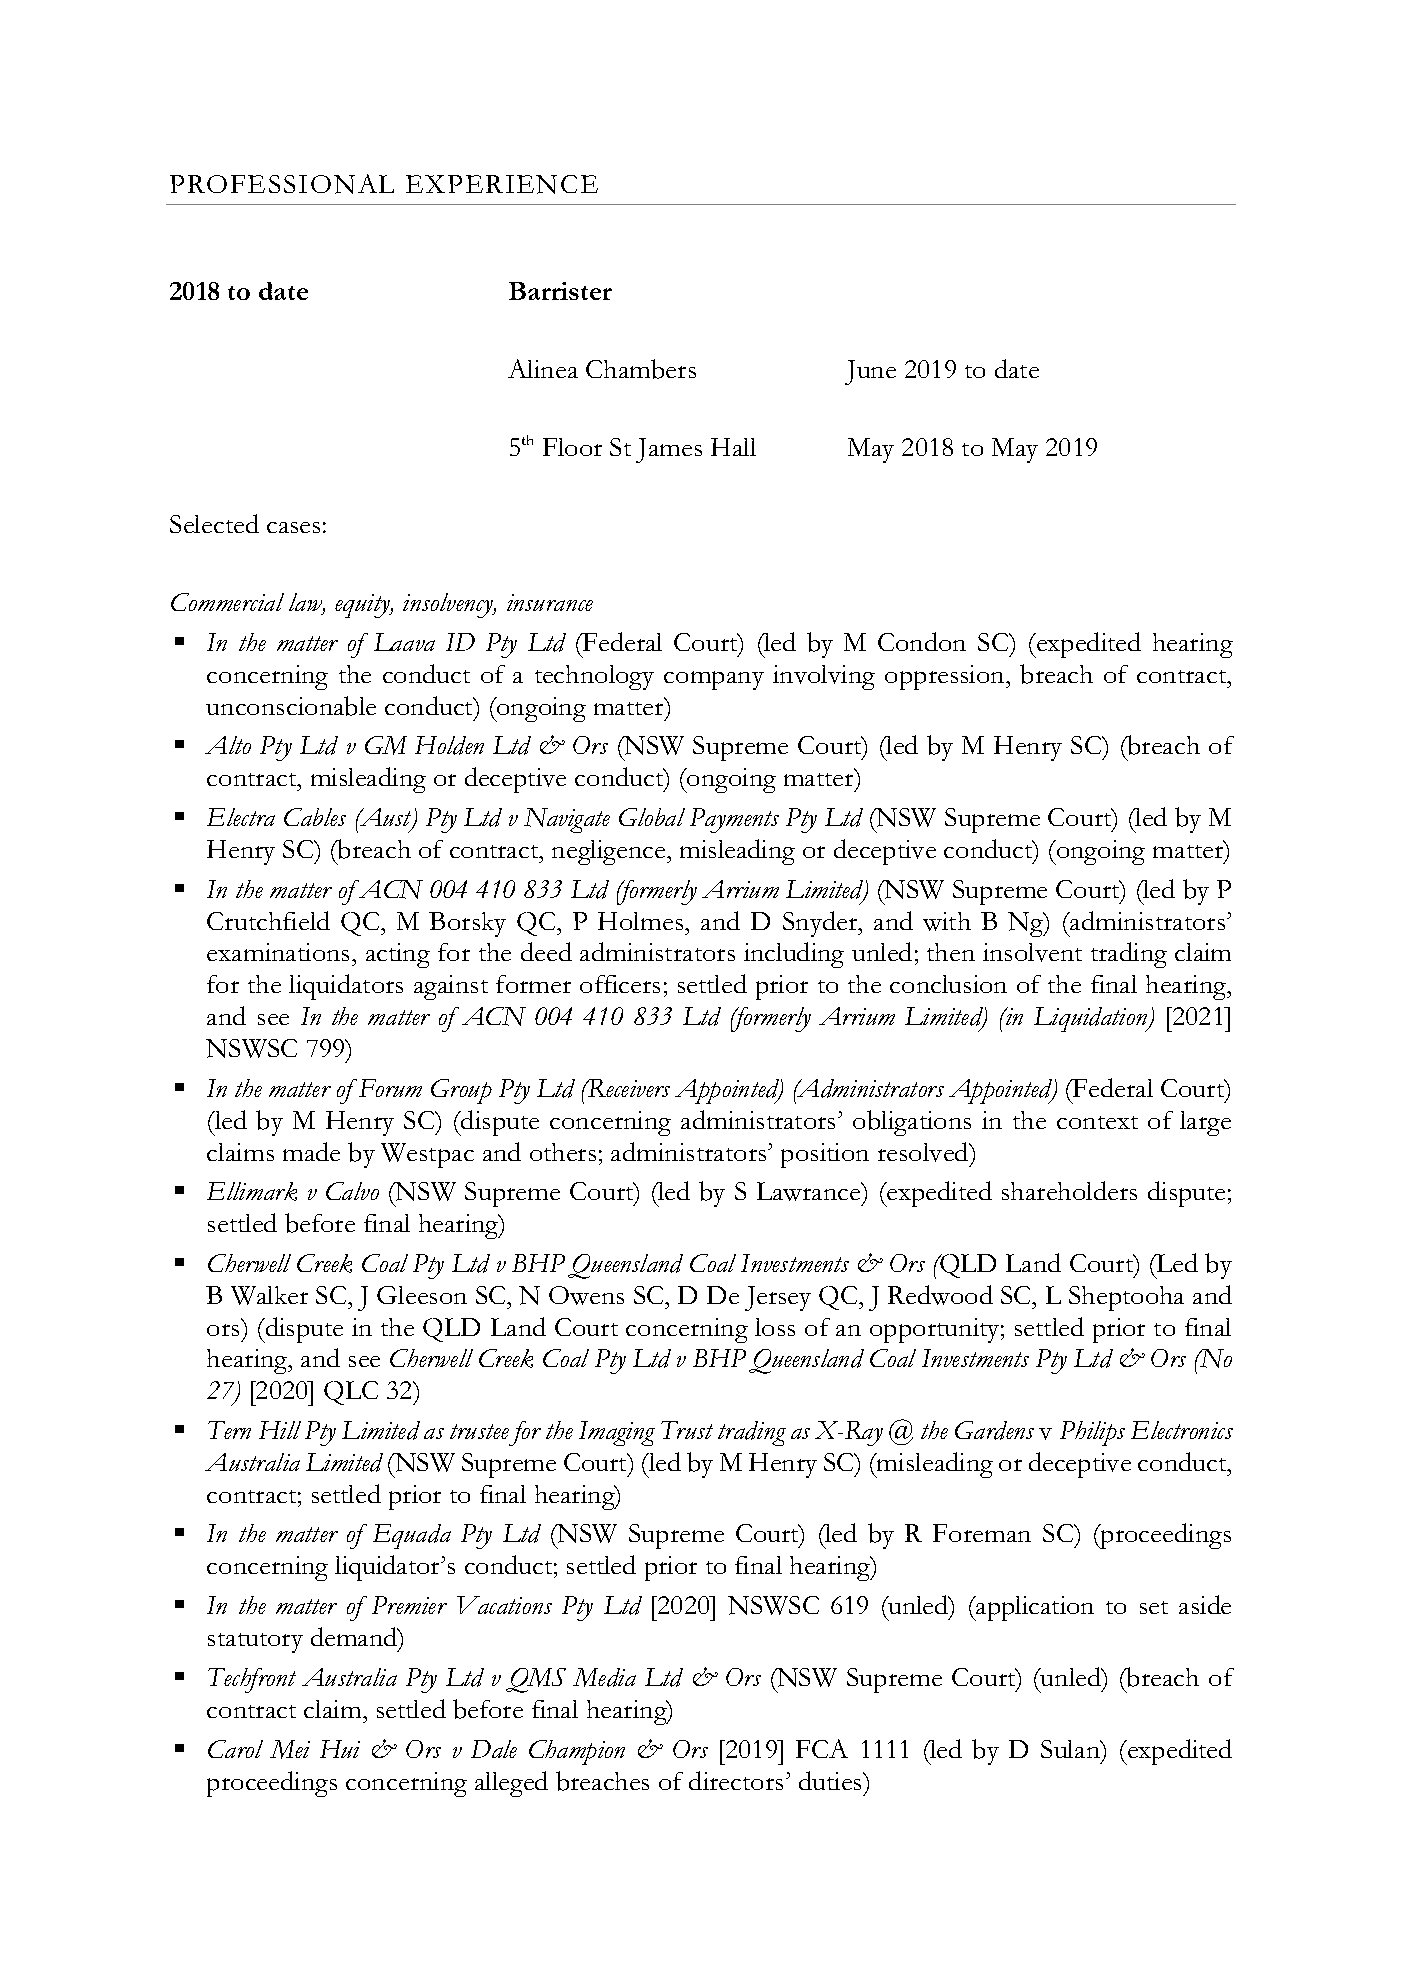  What do you see at coordinates (291, 706) in the page?
I see `unconscionable` at bounding box center [291, 706].
